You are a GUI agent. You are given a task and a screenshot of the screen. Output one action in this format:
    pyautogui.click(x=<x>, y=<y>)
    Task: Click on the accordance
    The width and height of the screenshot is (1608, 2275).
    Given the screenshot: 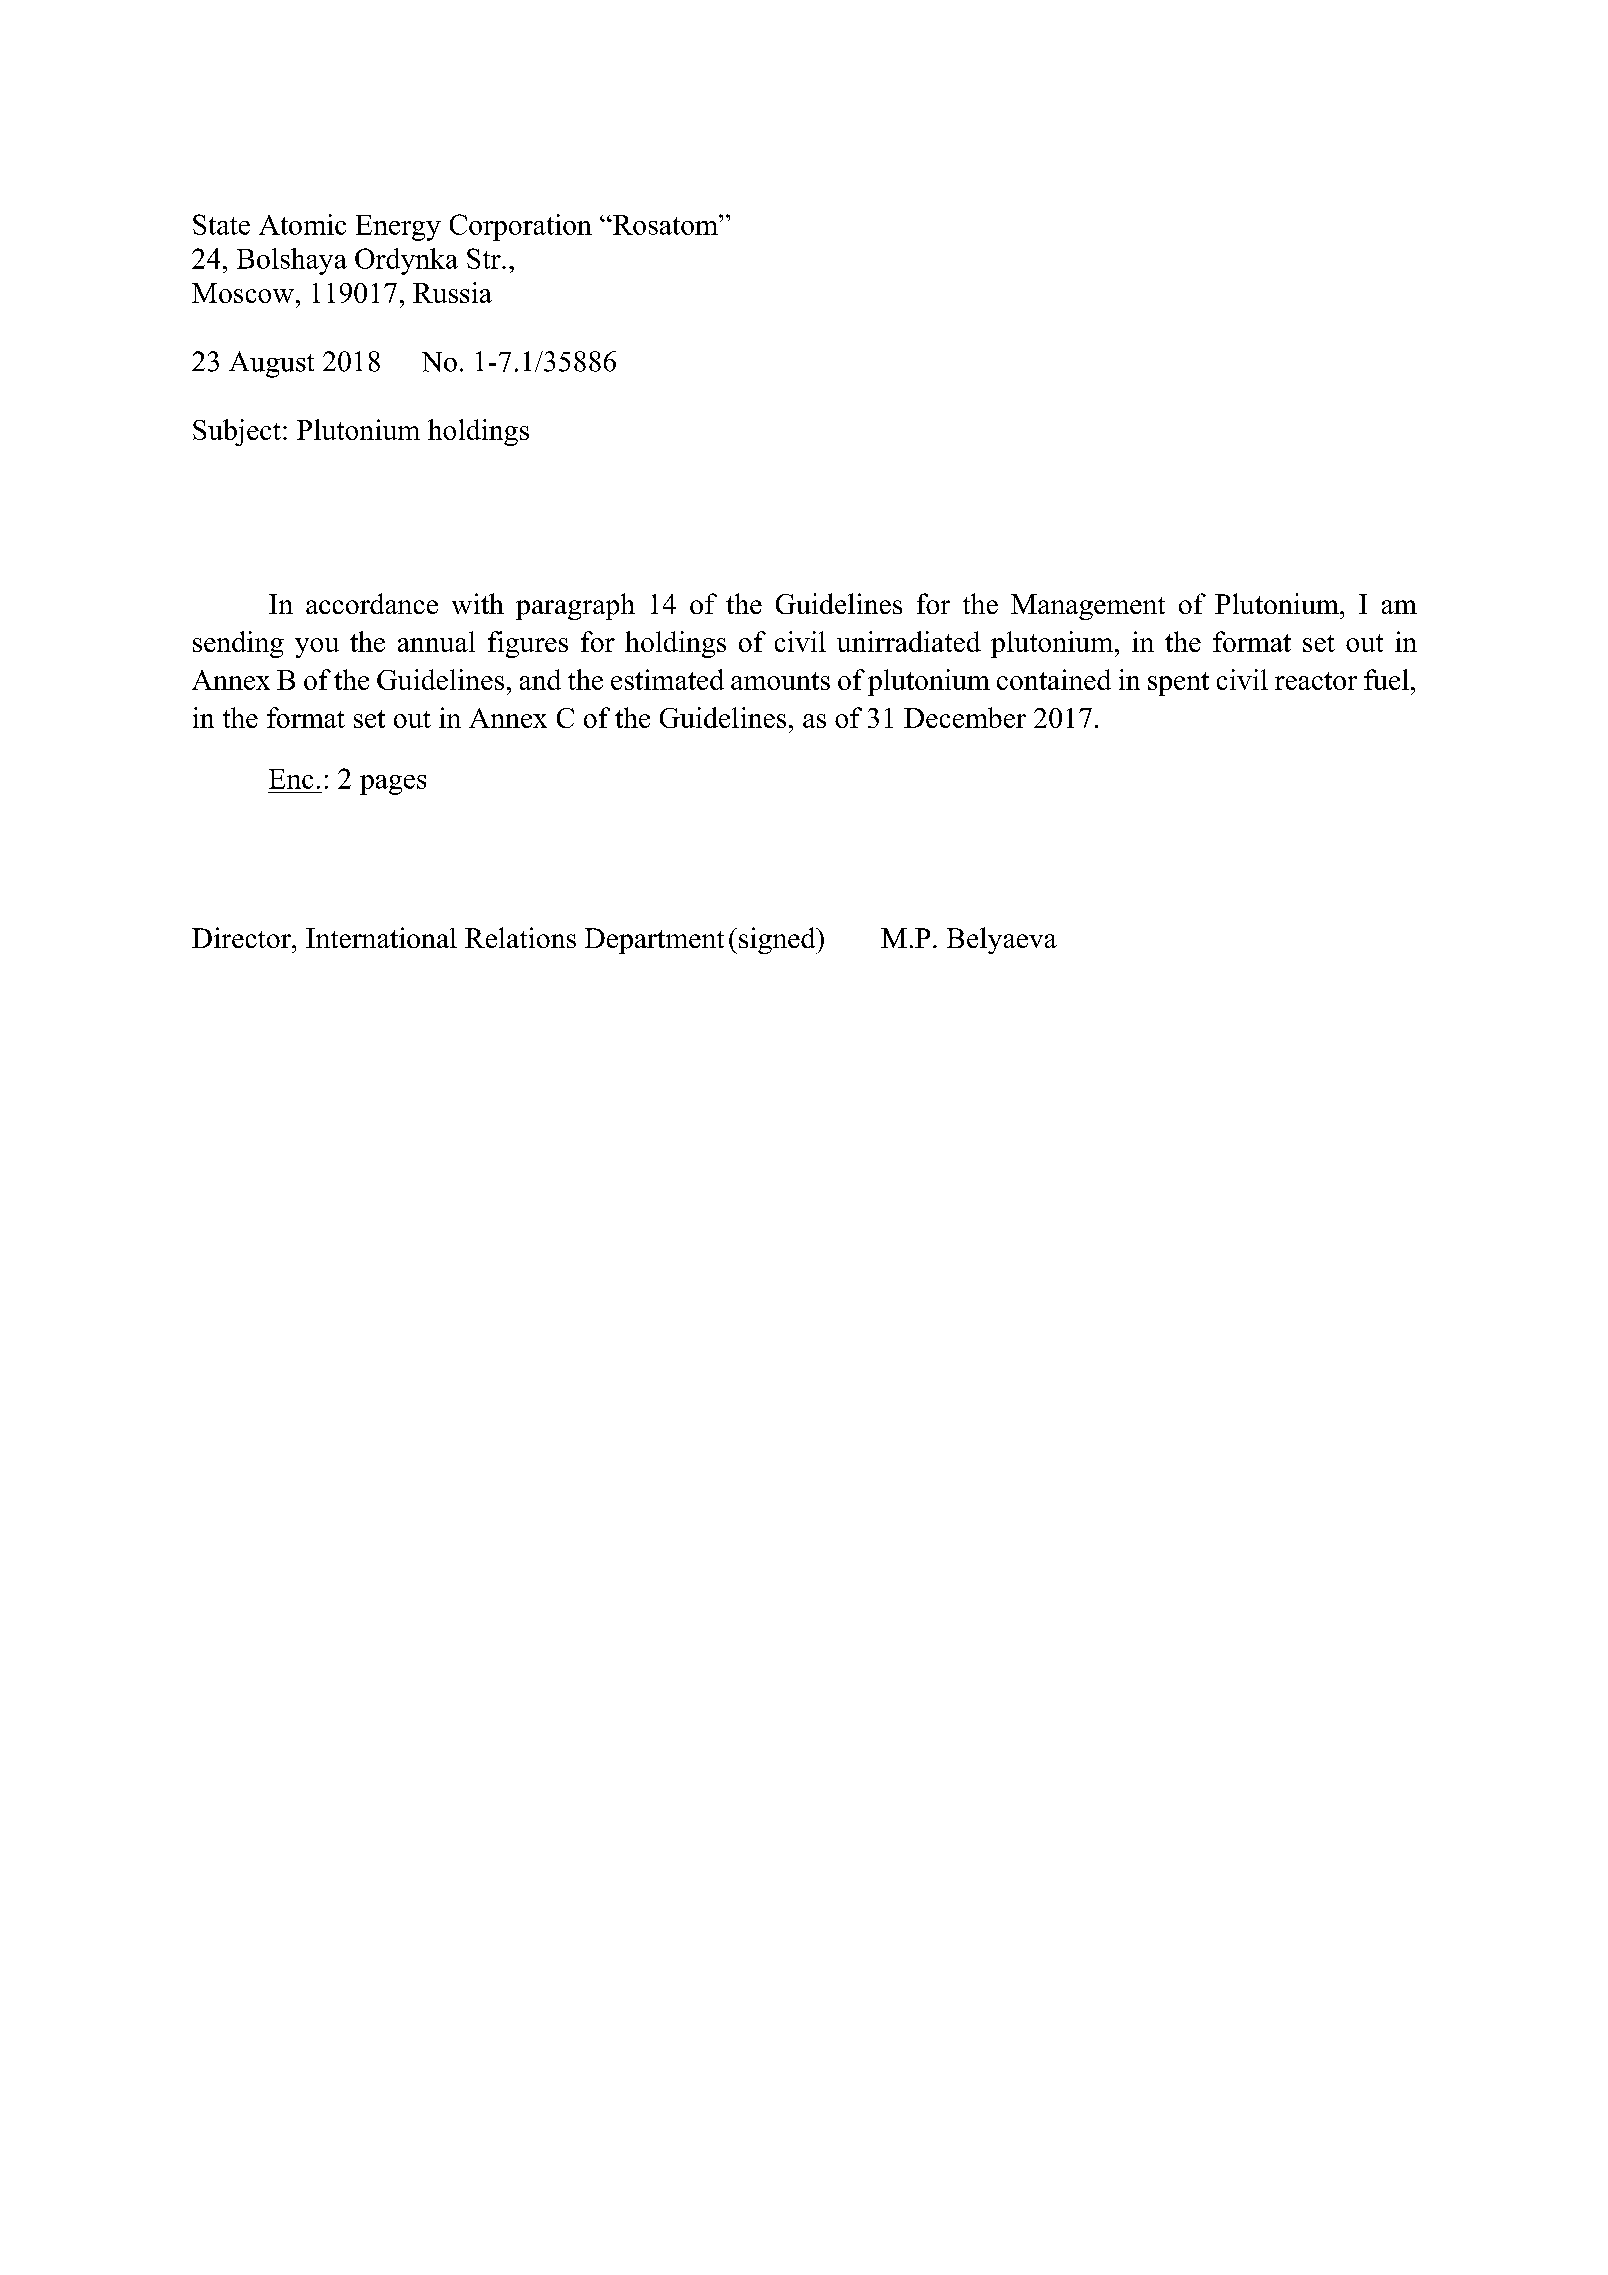 What is the action you would take?
    pyautogui.click(x=372, y=603)
